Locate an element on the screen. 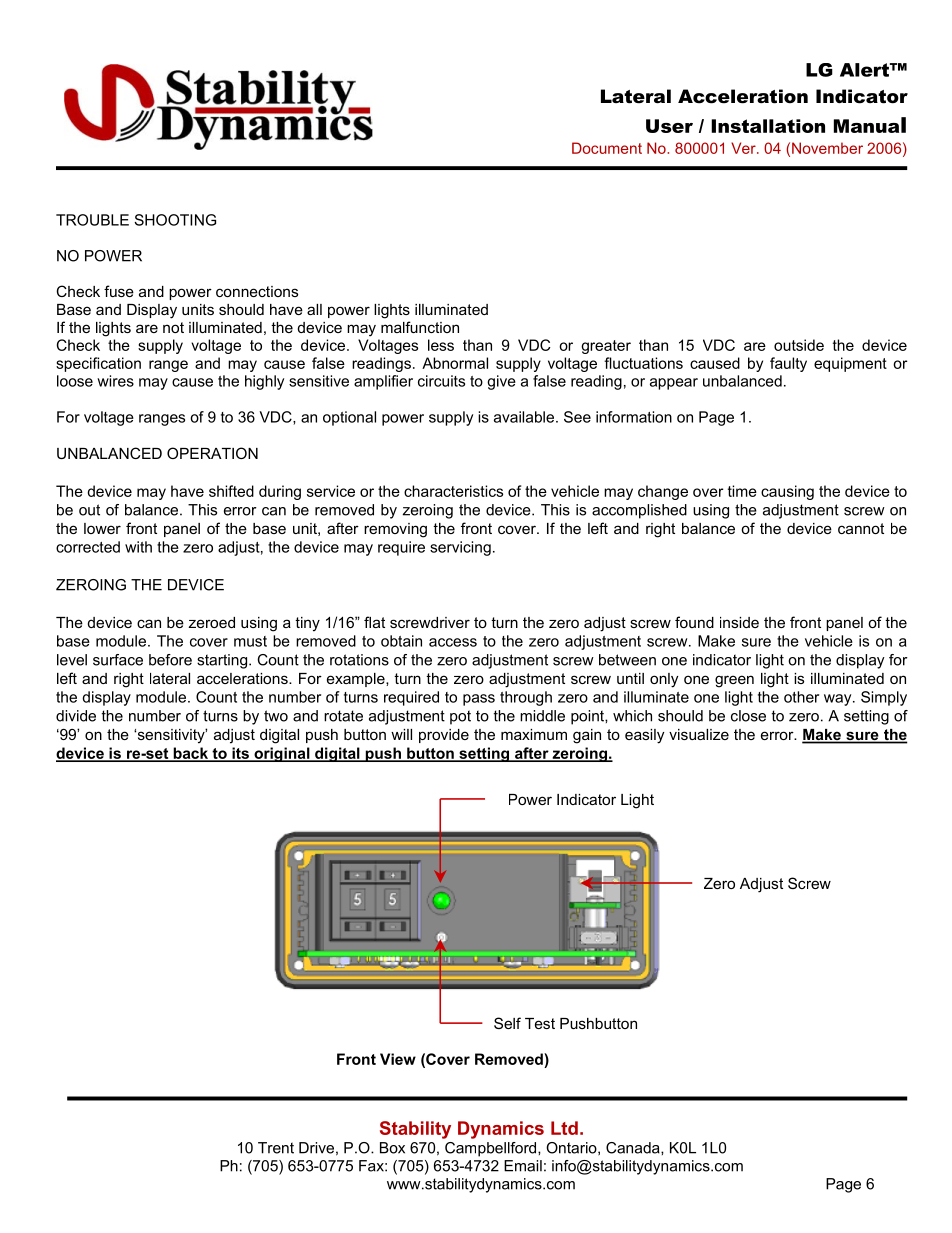  Installation is located at coordinates (768, 126).
